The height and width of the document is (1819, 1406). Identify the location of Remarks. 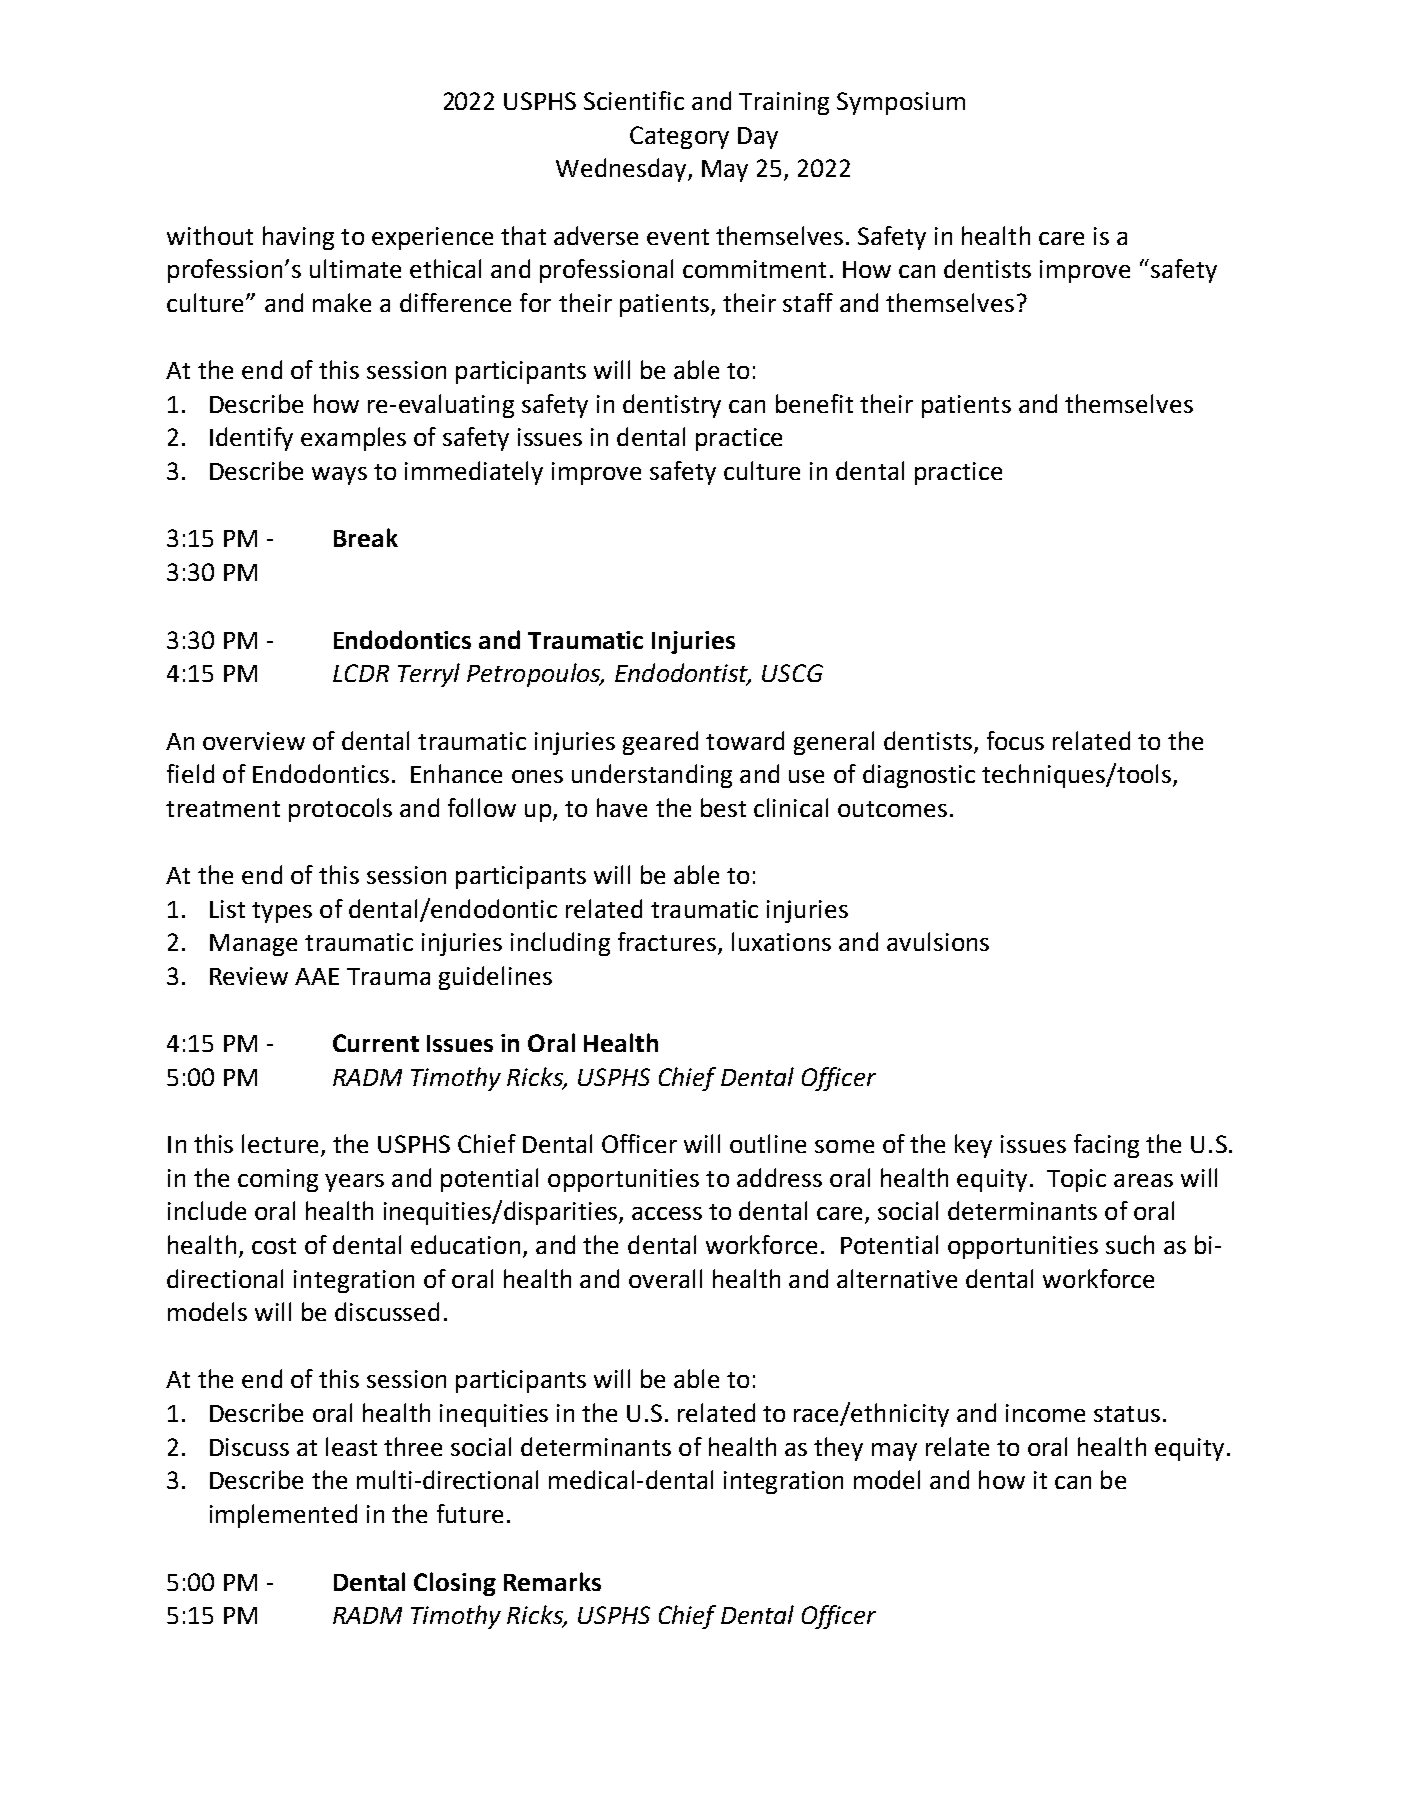
(552, 1581).
